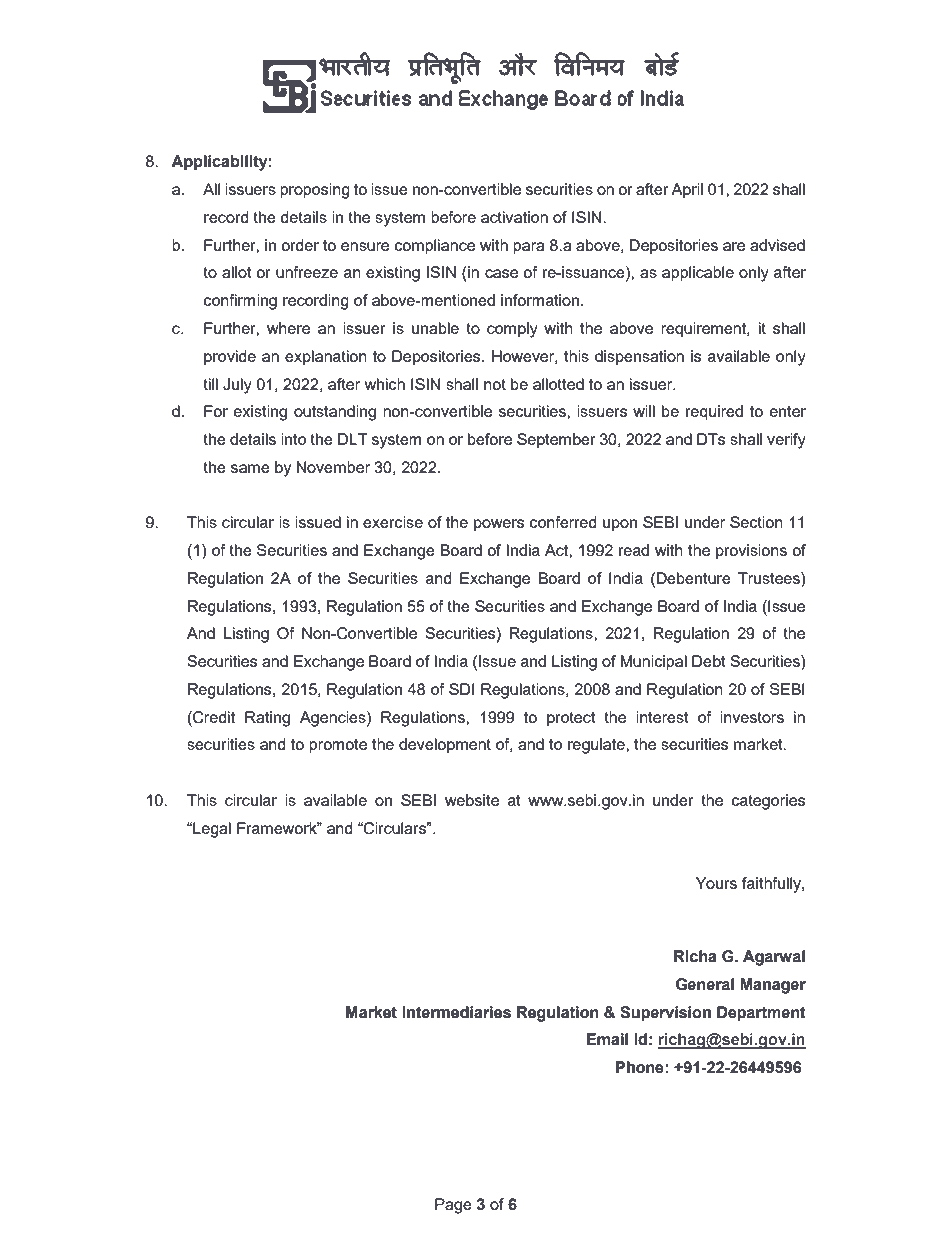  What do you see at coordinates (514, 217) in the screenshot?
I see `activation` at bounding box center [514, 217].
